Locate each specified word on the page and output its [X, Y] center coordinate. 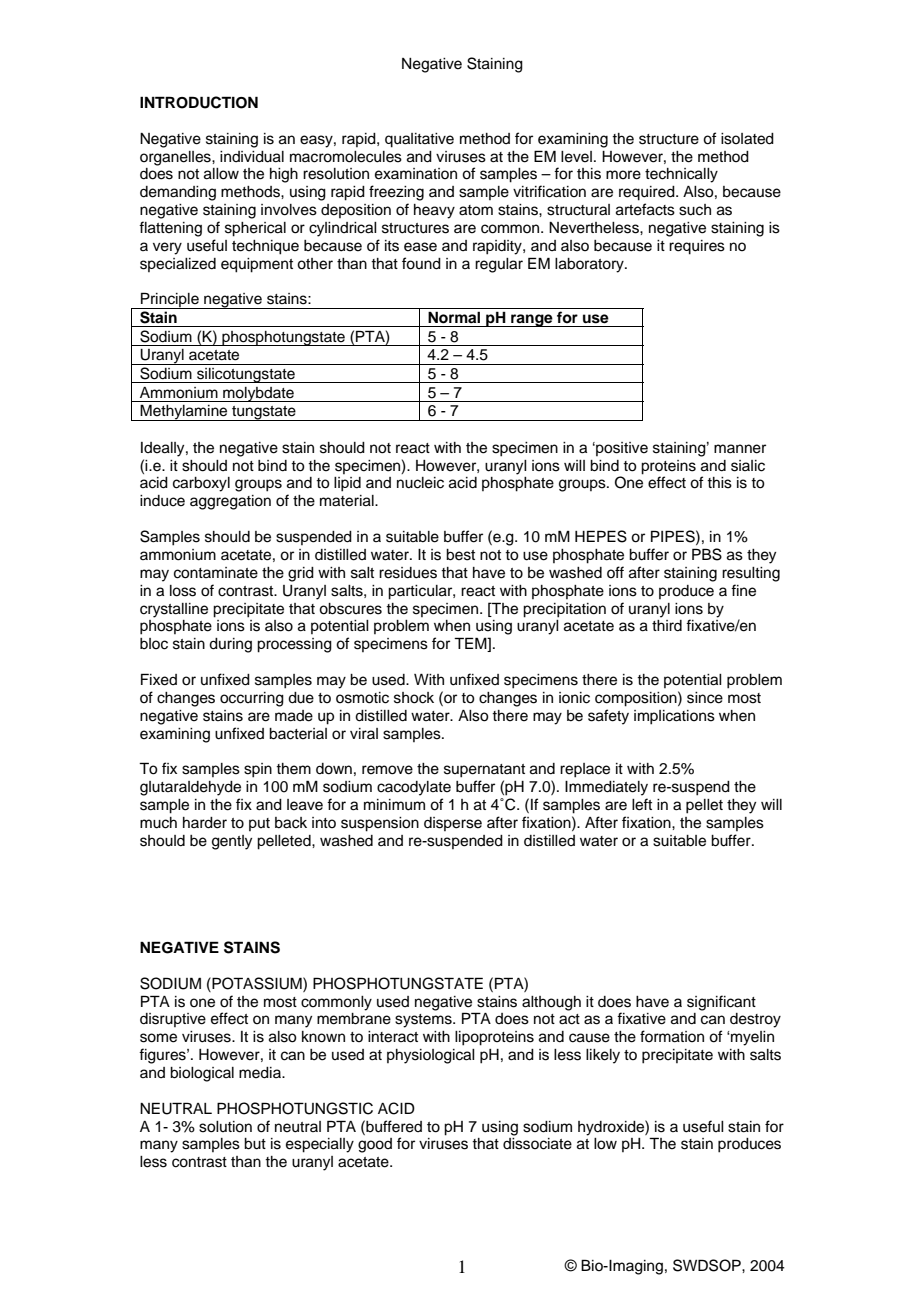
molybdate [258, 394]
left [642, 804]
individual [252, 157]
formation [672, 1036]
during [230, 645]
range [532, 320]
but [255, 1144]
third [667, 626]
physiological [431, 1056]
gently [232, 842]
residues [408, 573]
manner [740, 449]
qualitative [419, 140]
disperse [453, 824]
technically [681, 175]
